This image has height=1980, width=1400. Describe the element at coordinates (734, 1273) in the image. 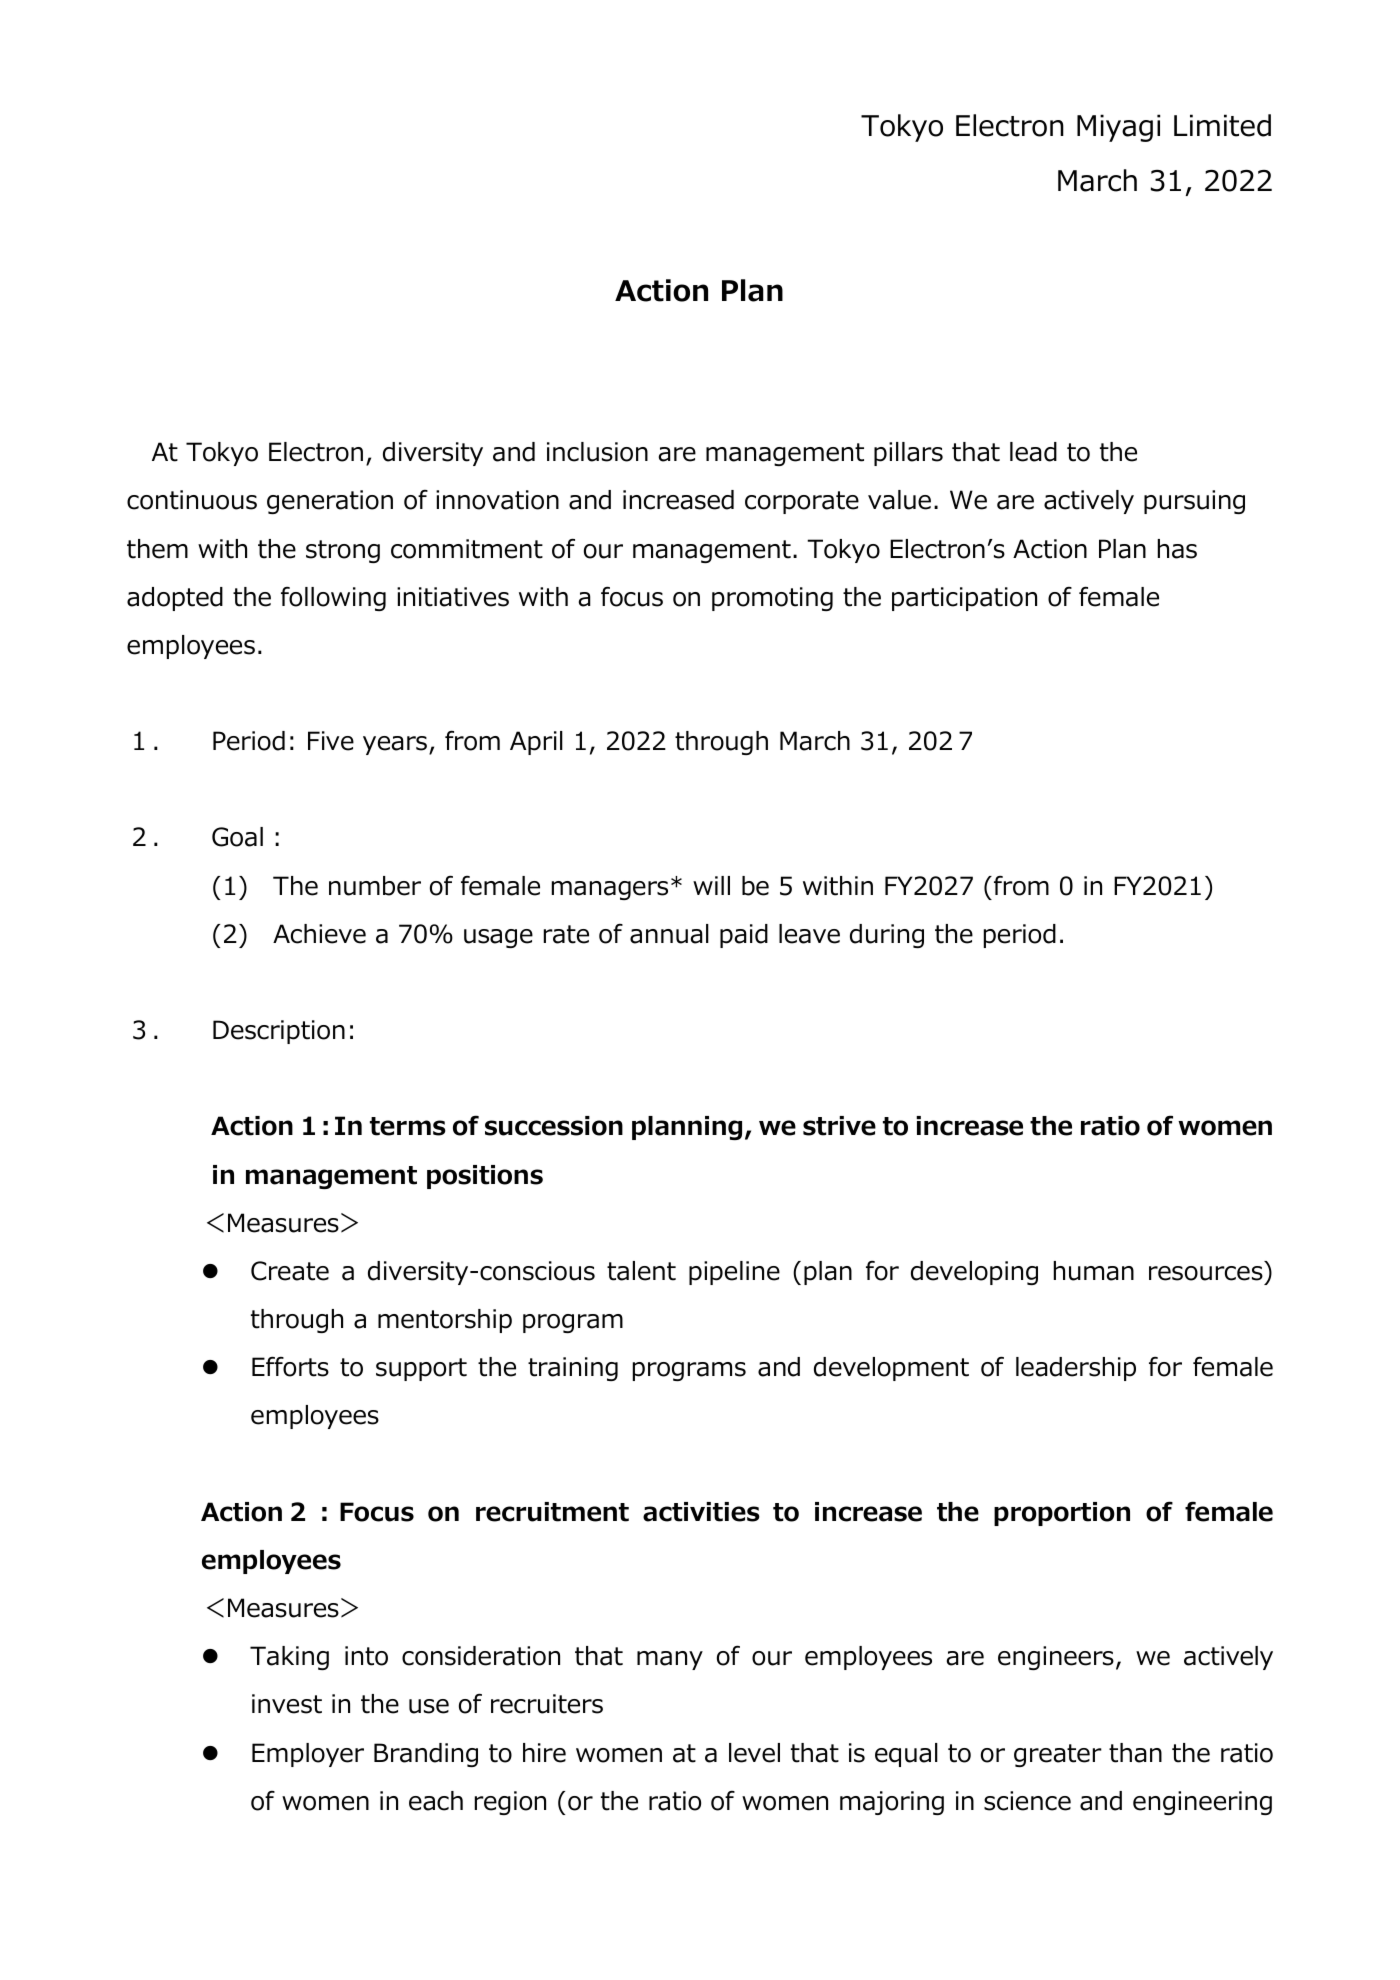

I see `pipeline` at that location.
